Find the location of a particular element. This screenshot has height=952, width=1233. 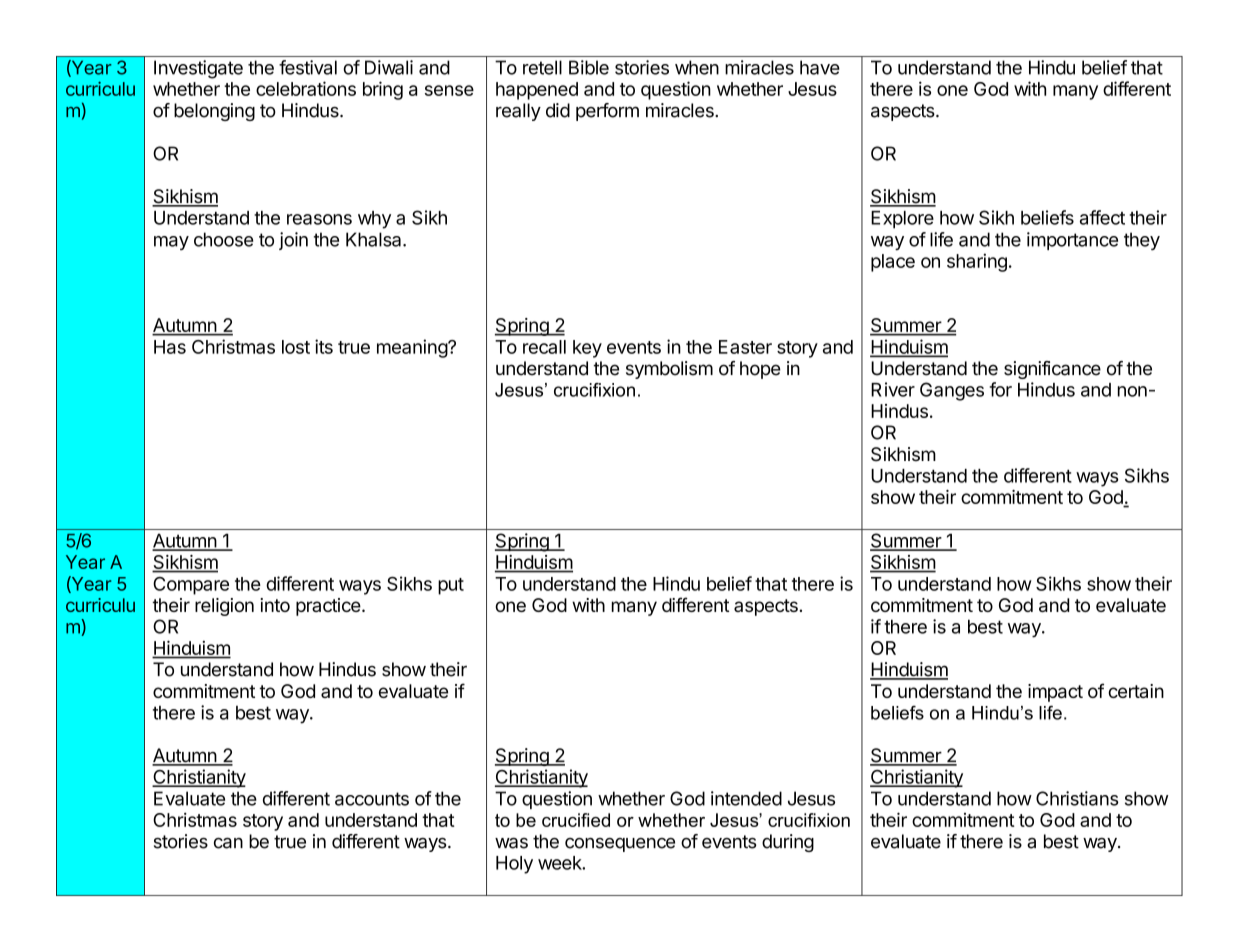

symbolism is located at coordinates (669, 370).
